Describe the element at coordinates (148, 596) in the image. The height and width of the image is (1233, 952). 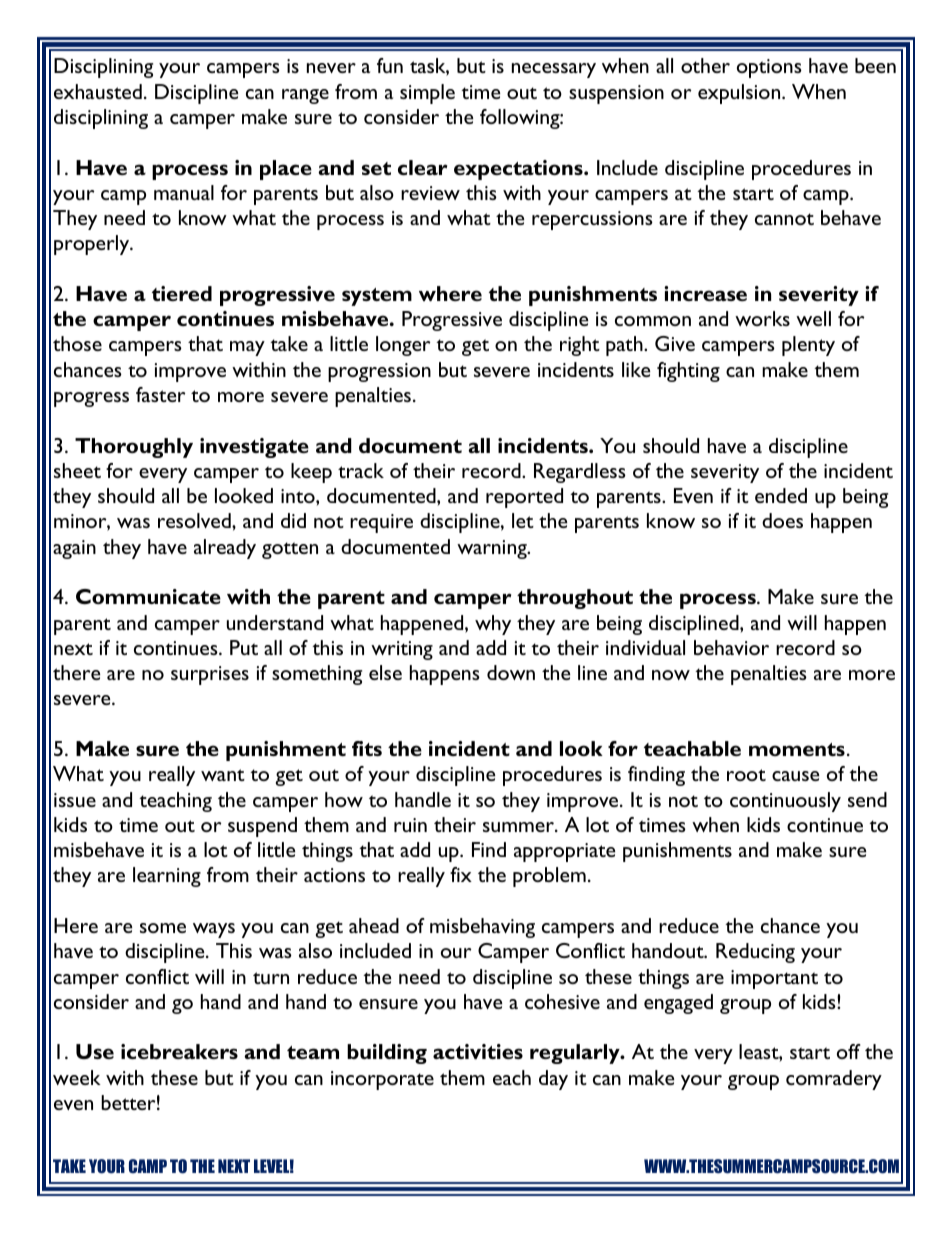
I see `Communicate` at that location.
